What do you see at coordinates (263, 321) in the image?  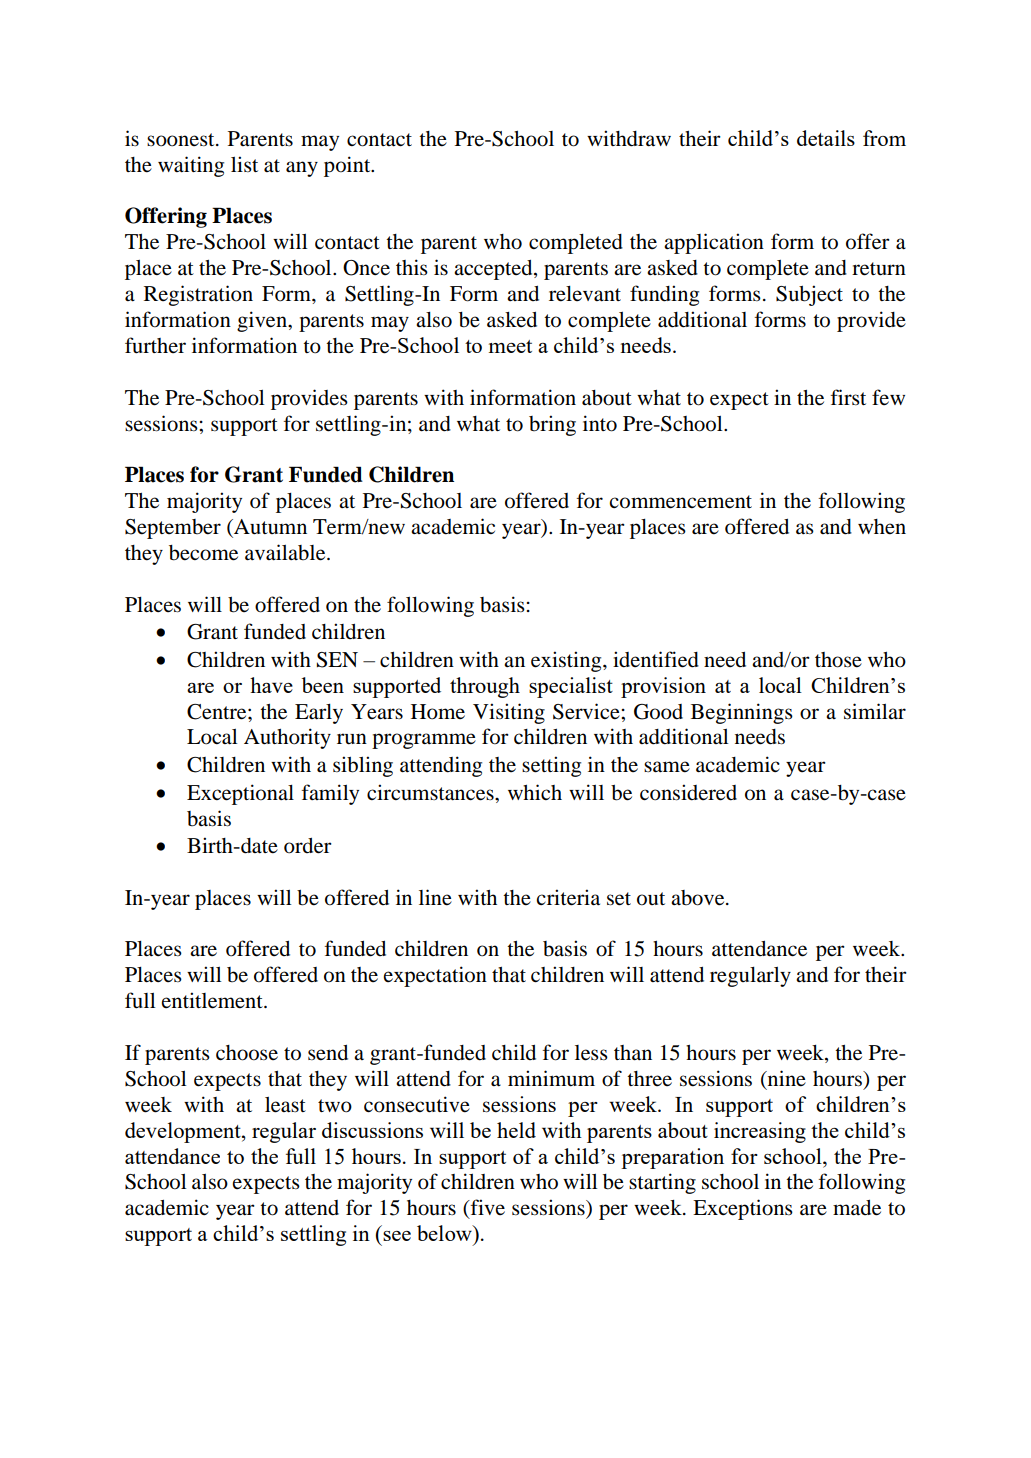 I see `given` at bounding box center [263, 321].
